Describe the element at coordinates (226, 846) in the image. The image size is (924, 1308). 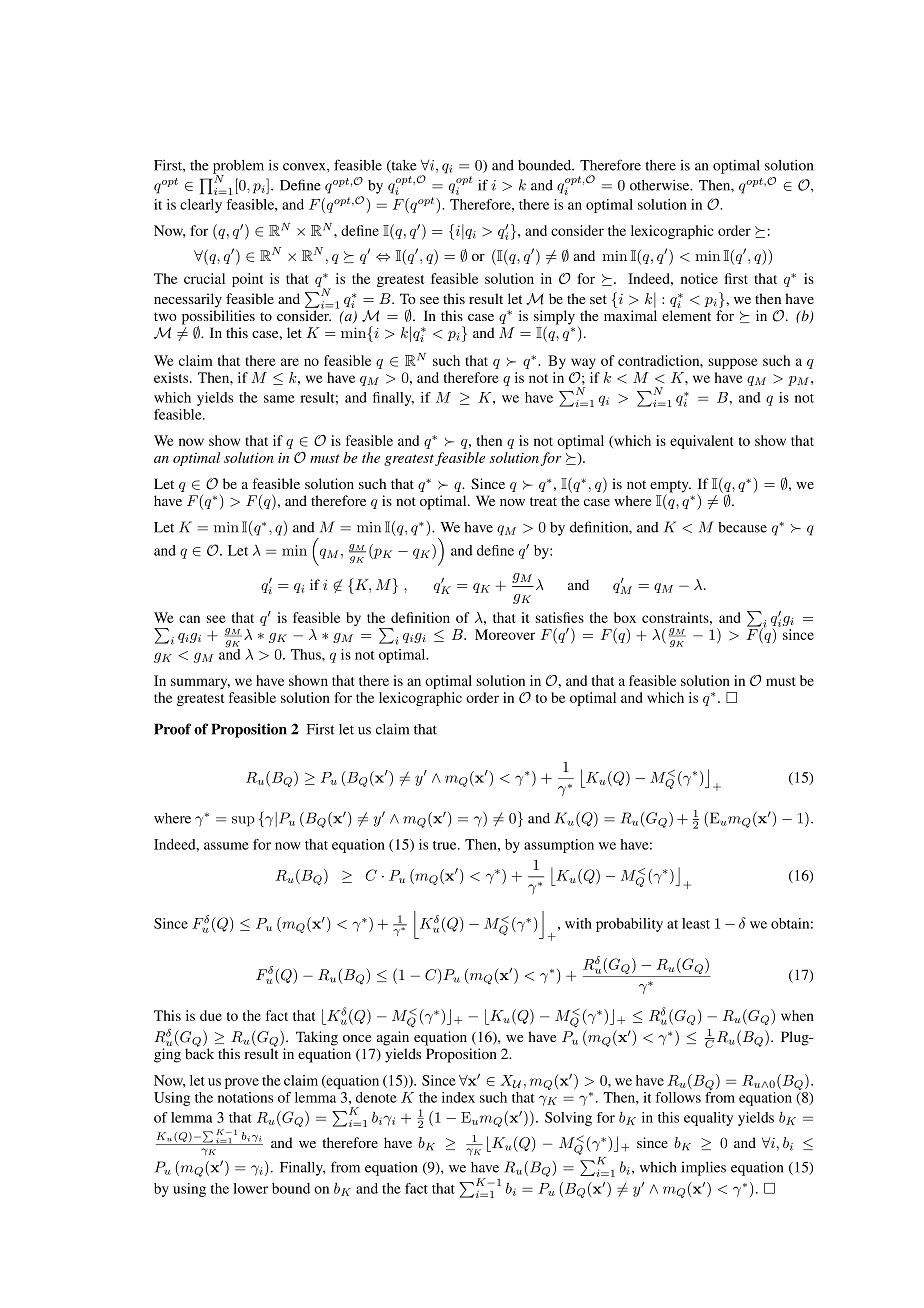
I see `assume` at that location.
